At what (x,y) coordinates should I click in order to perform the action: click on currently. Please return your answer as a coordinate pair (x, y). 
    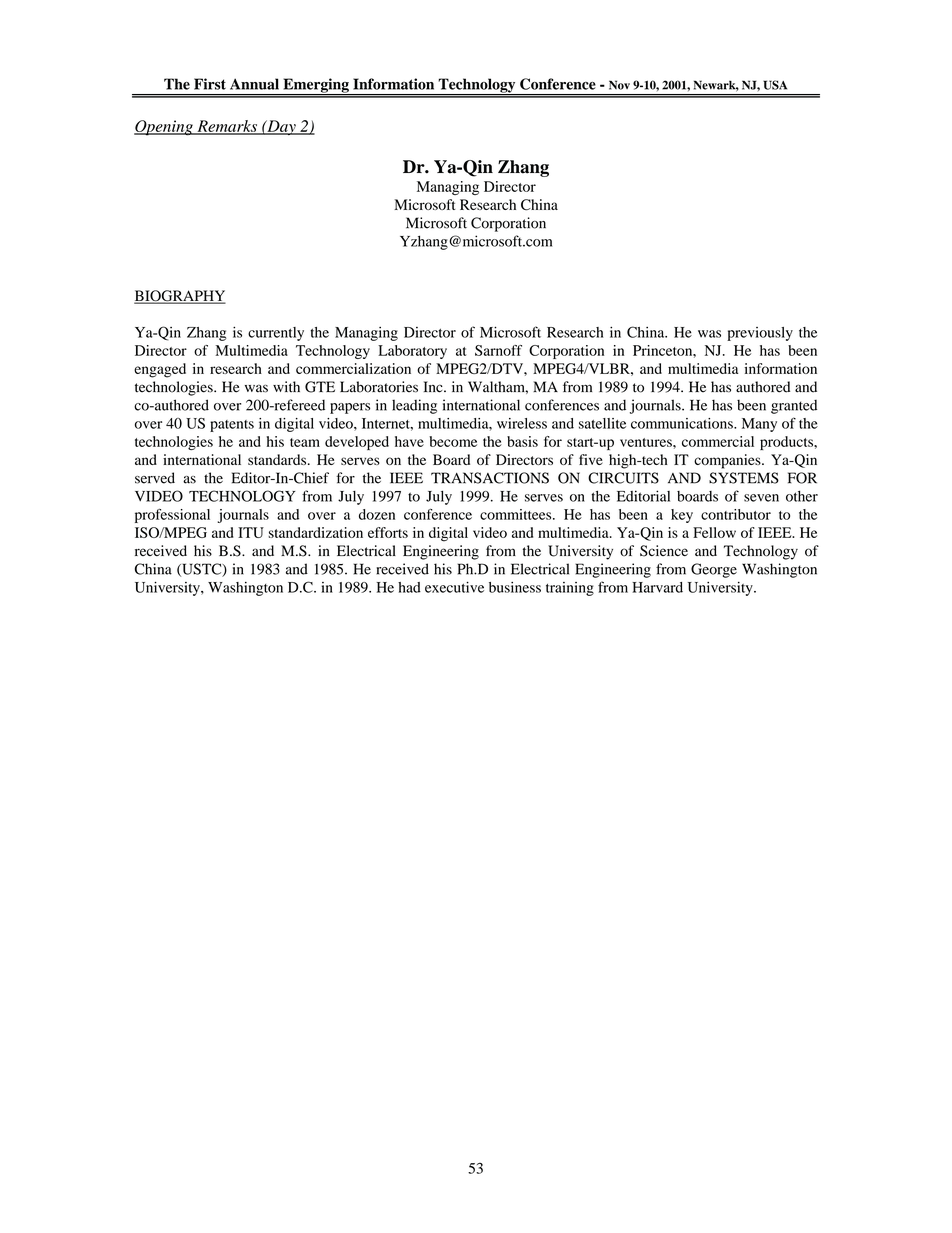
    Looking at the image, I should click on (276, 334).
